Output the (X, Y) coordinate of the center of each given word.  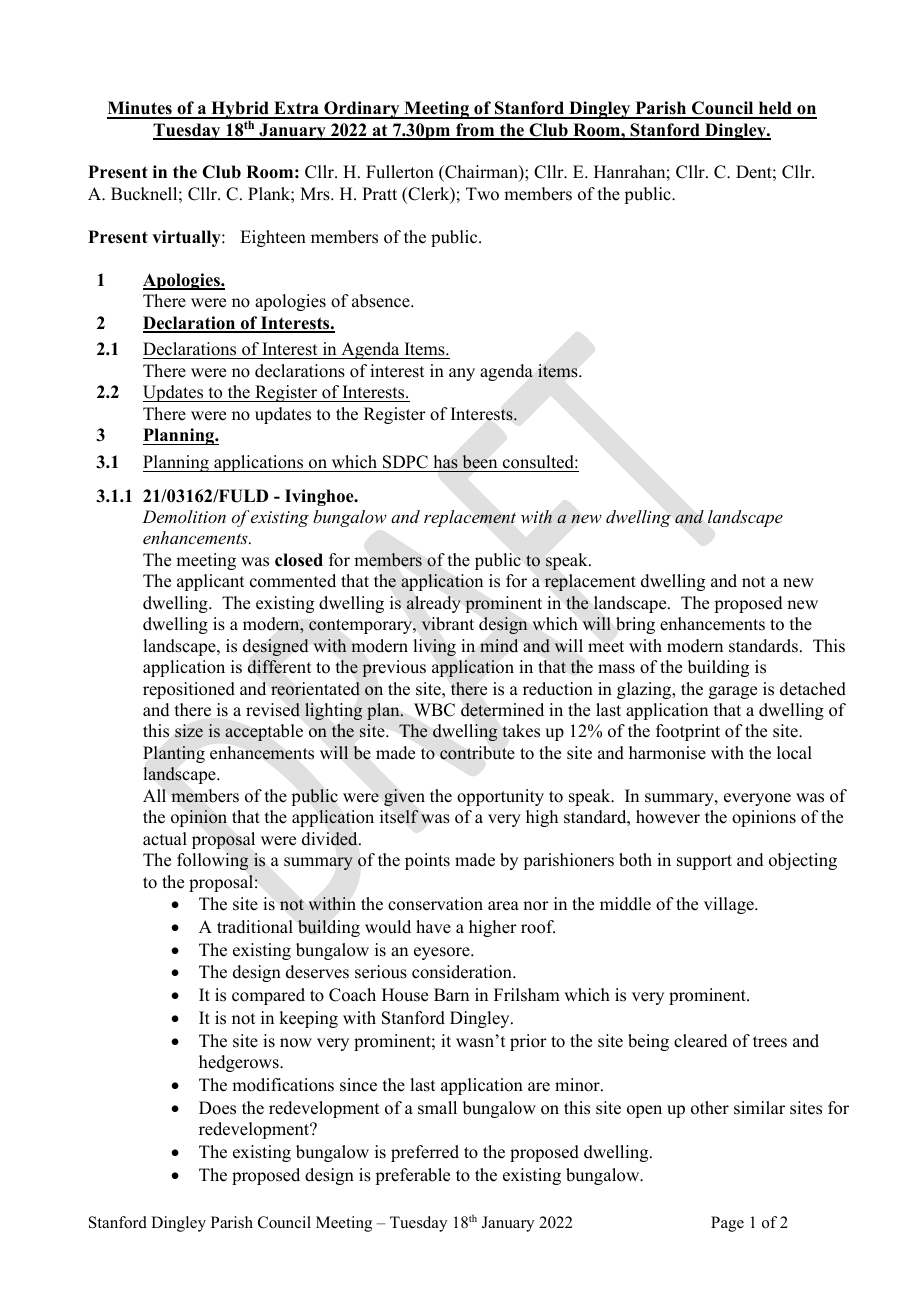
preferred (425, 1153)
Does (217, 1108)
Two (482, 194)
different (279, 667)
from (475, 131)
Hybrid (240, 111)
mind (499, 645)
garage (733, 692)
